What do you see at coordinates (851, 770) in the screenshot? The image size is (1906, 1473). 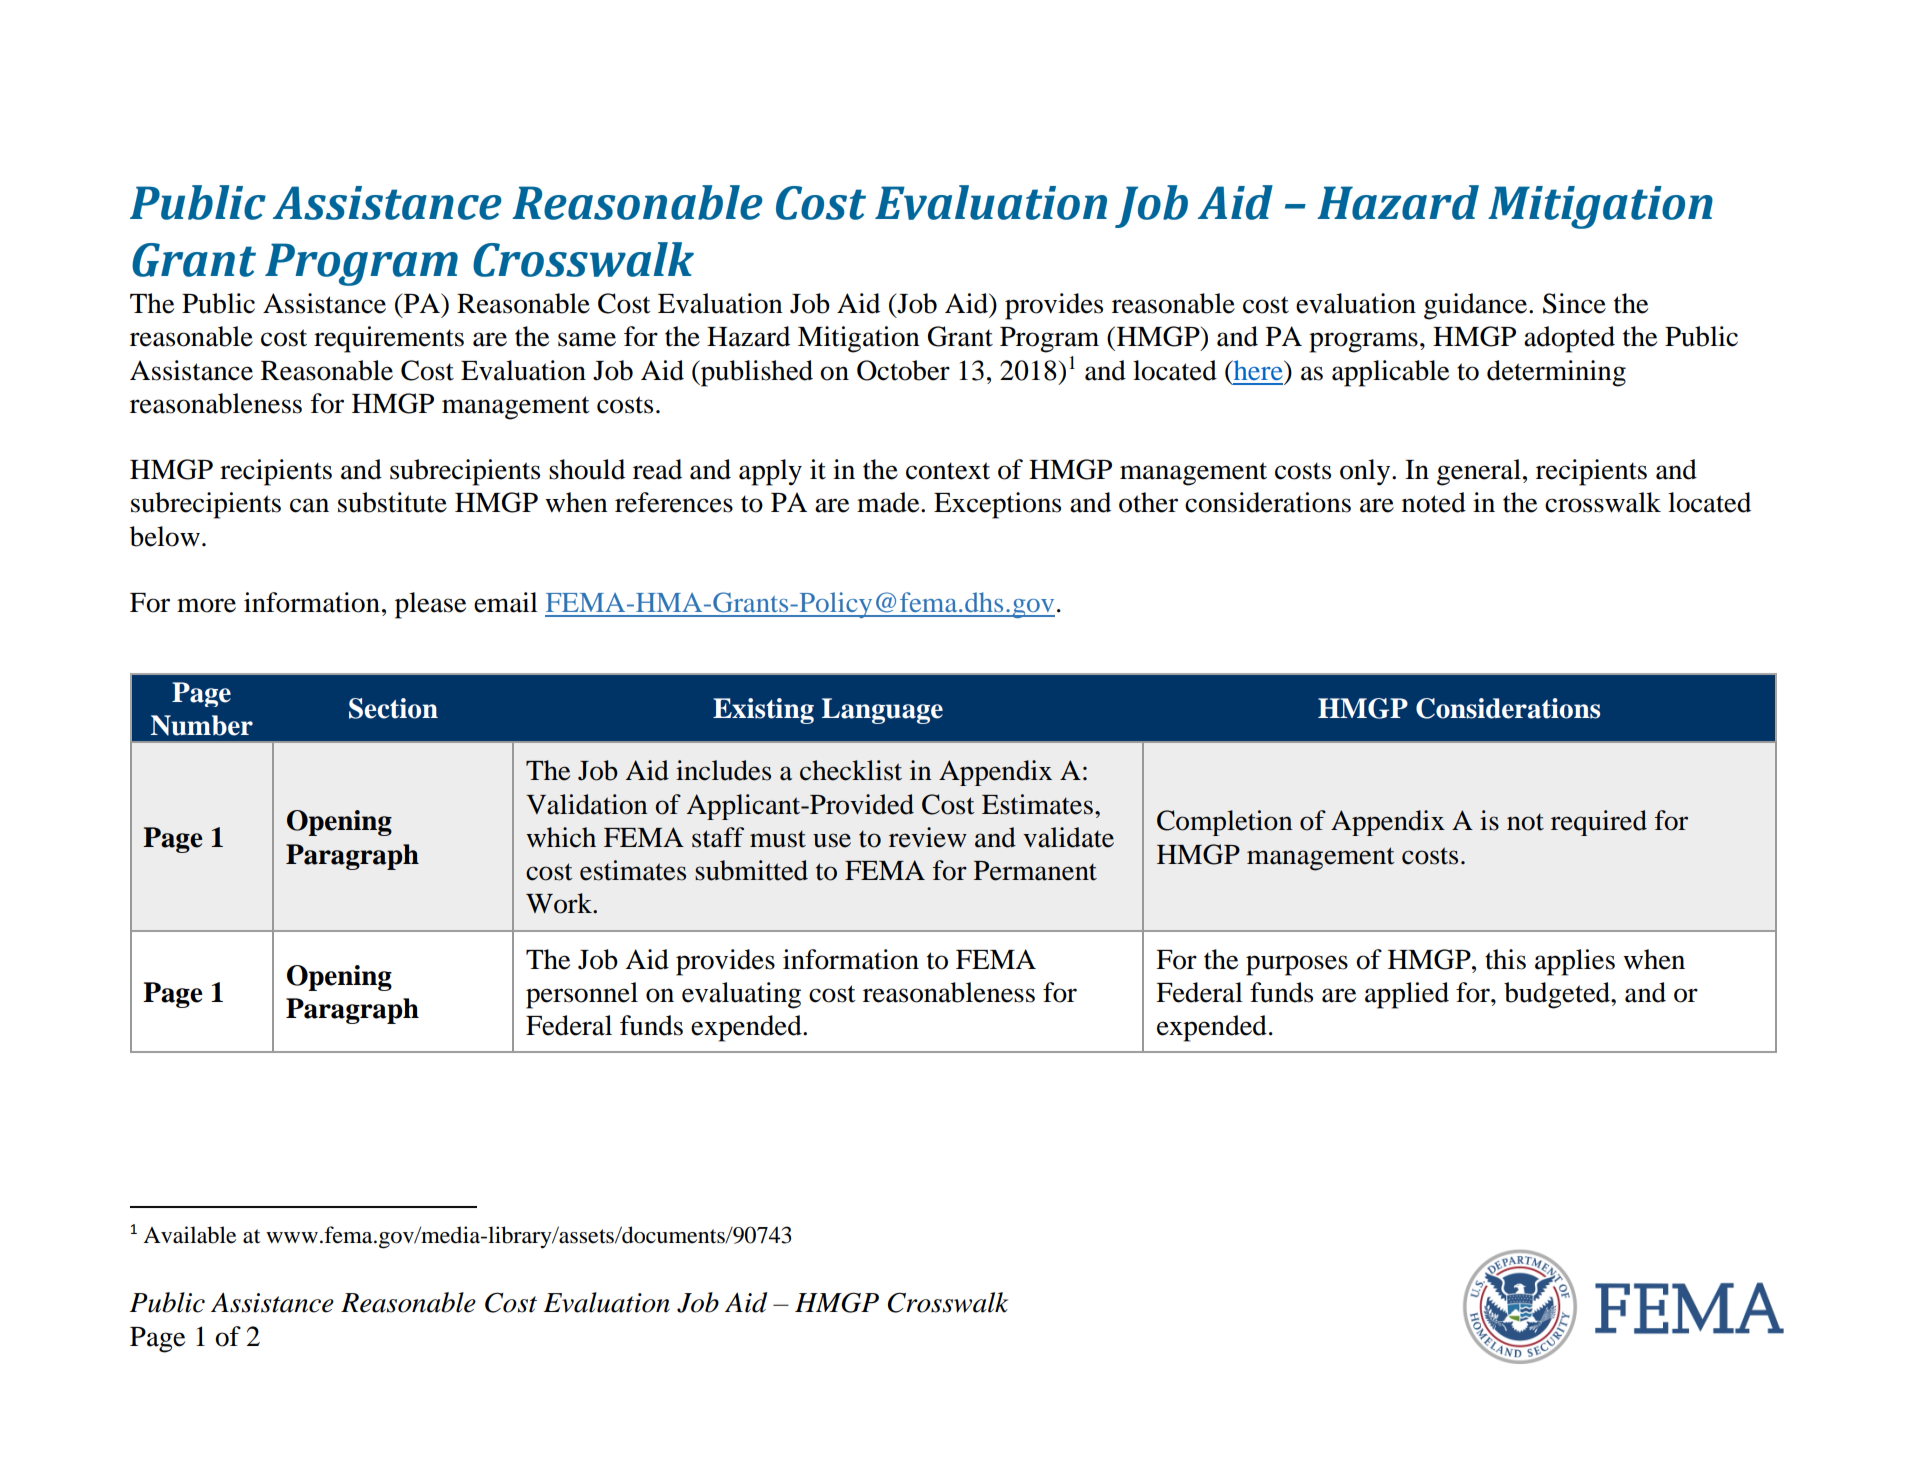 I see `checklist` at bounding box center [851, 770].
